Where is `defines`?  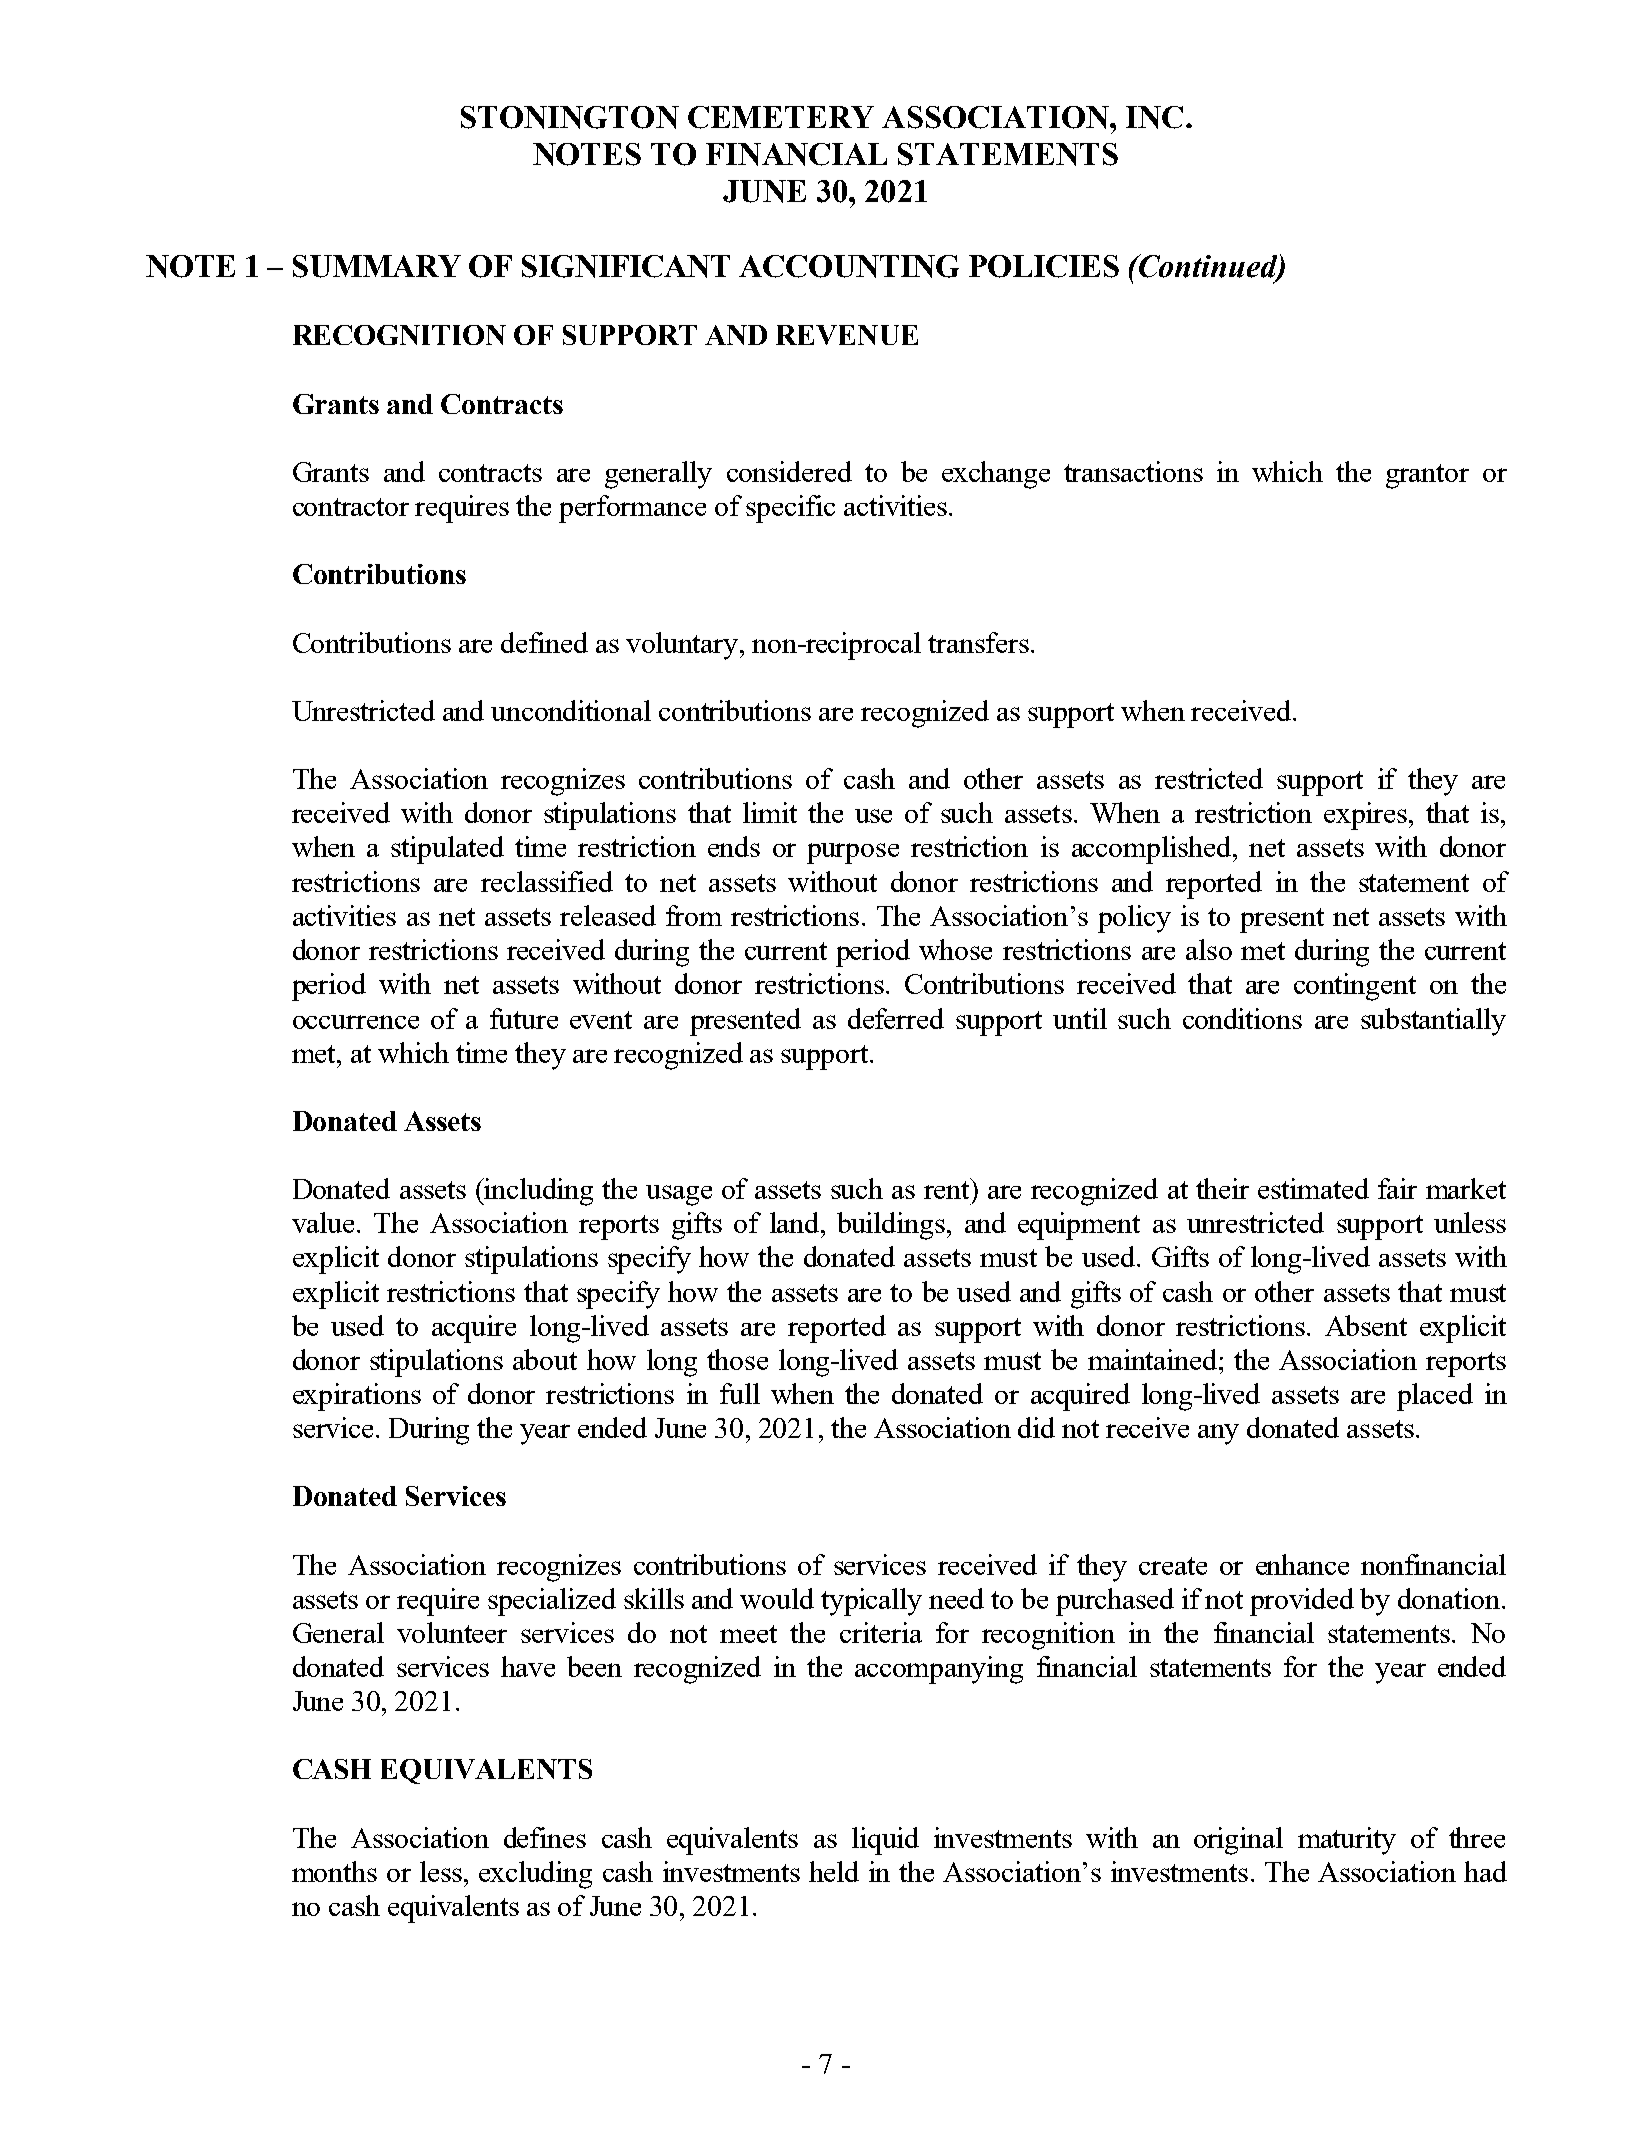 defines is located at coordinates (545, 1837).
